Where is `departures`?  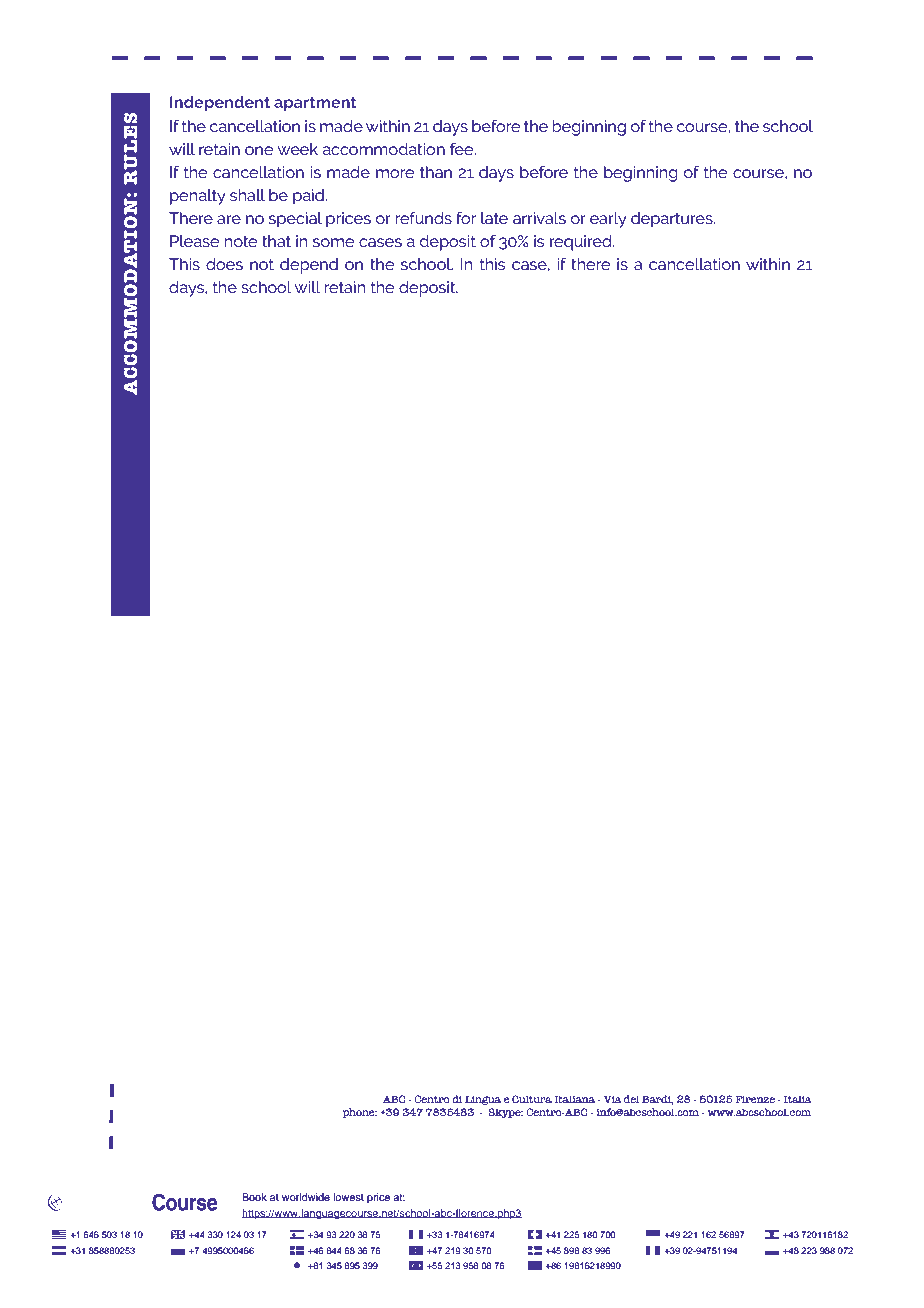 departures is located at coordinates (673, 220).
